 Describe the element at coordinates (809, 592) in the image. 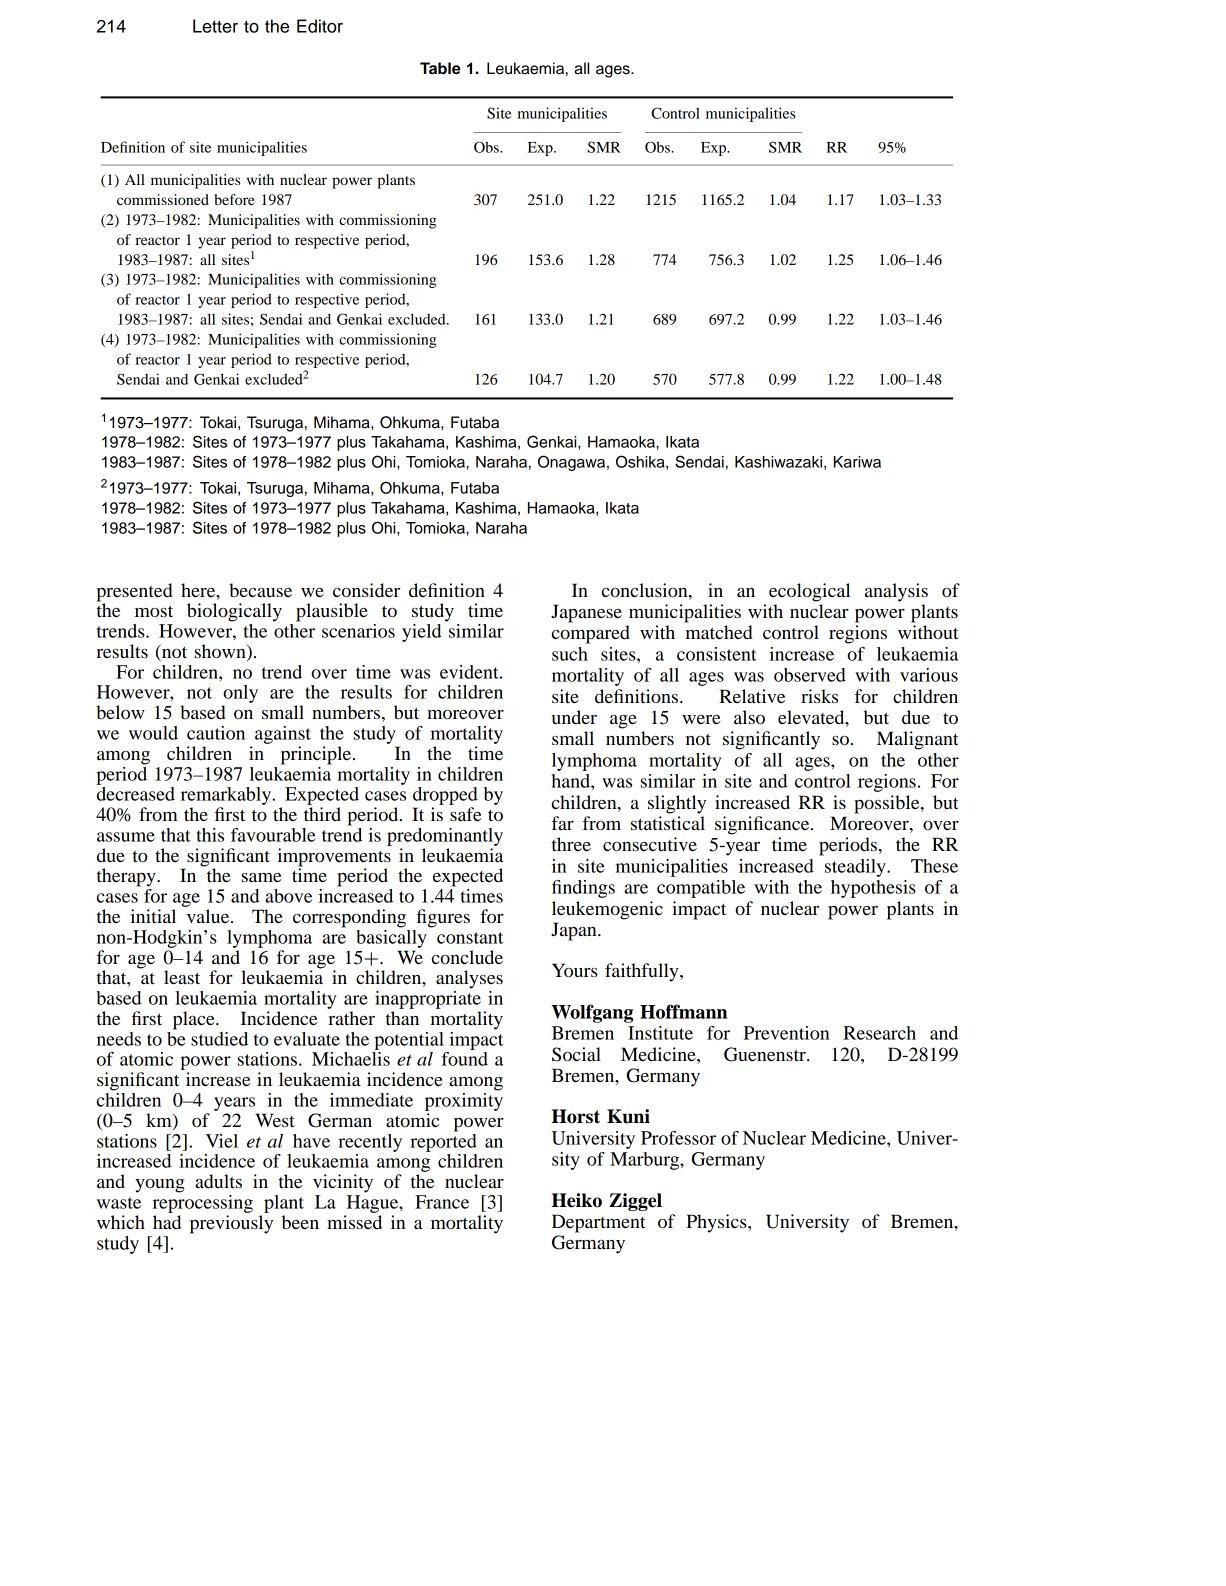

I see `ecological` at that location.
